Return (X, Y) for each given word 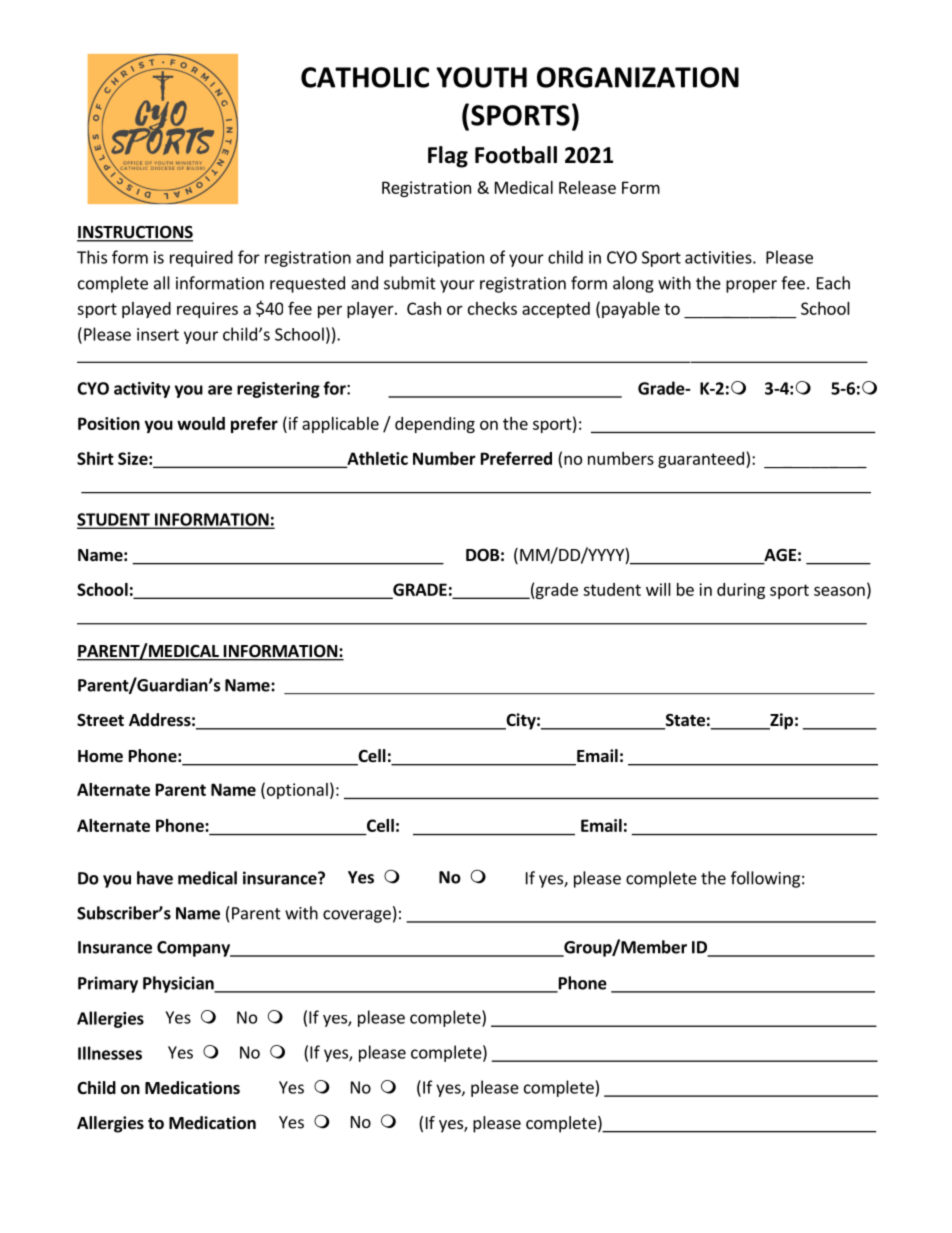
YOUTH (481, 77)
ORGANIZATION (638, 77)
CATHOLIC (365, 77)
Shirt (95, 458)
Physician (179, 984)
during (741, 591)
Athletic (376, 459)
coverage (357, 916)
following (765, 879)
